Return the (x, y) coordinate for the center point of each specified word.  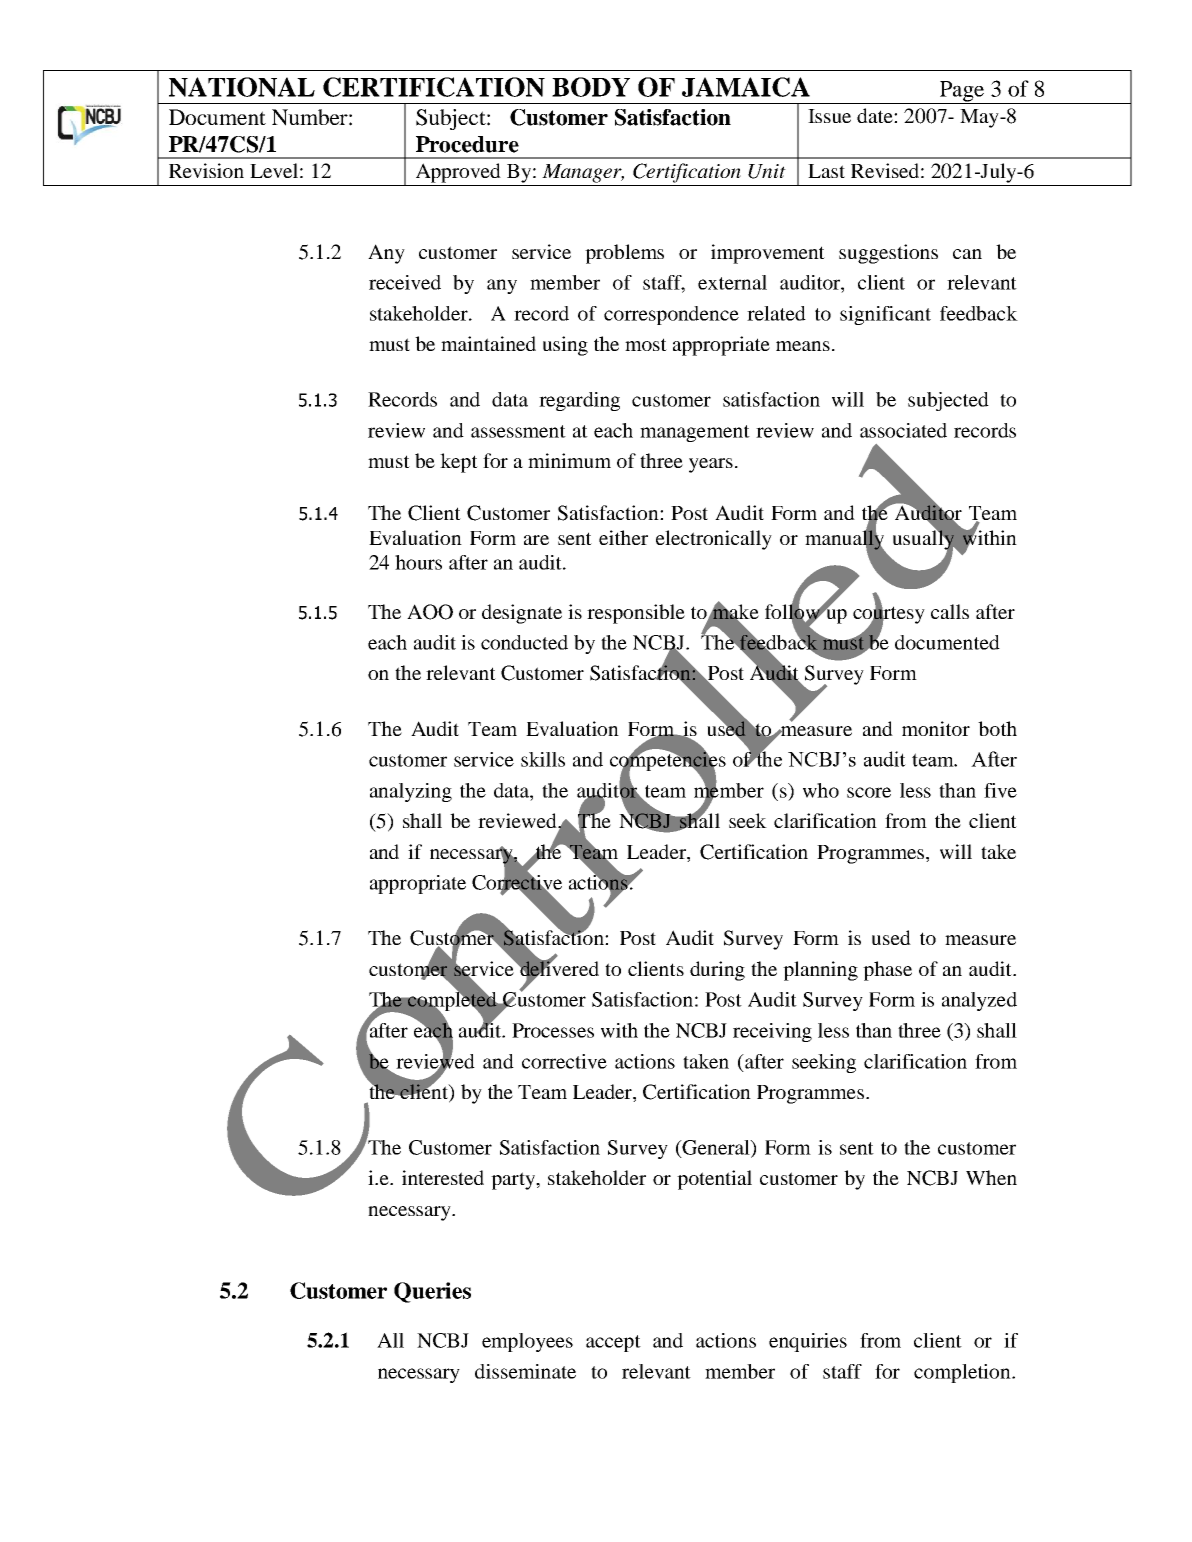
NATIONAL (242, 87)
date (876, 115)
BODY (591, 87)
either (623, 537)
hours (418, 562)
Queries (432, 1292)
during (717, 971)
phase (887, 971)
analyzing (411, 792)
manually (845, 540)
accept (613, 1343)
